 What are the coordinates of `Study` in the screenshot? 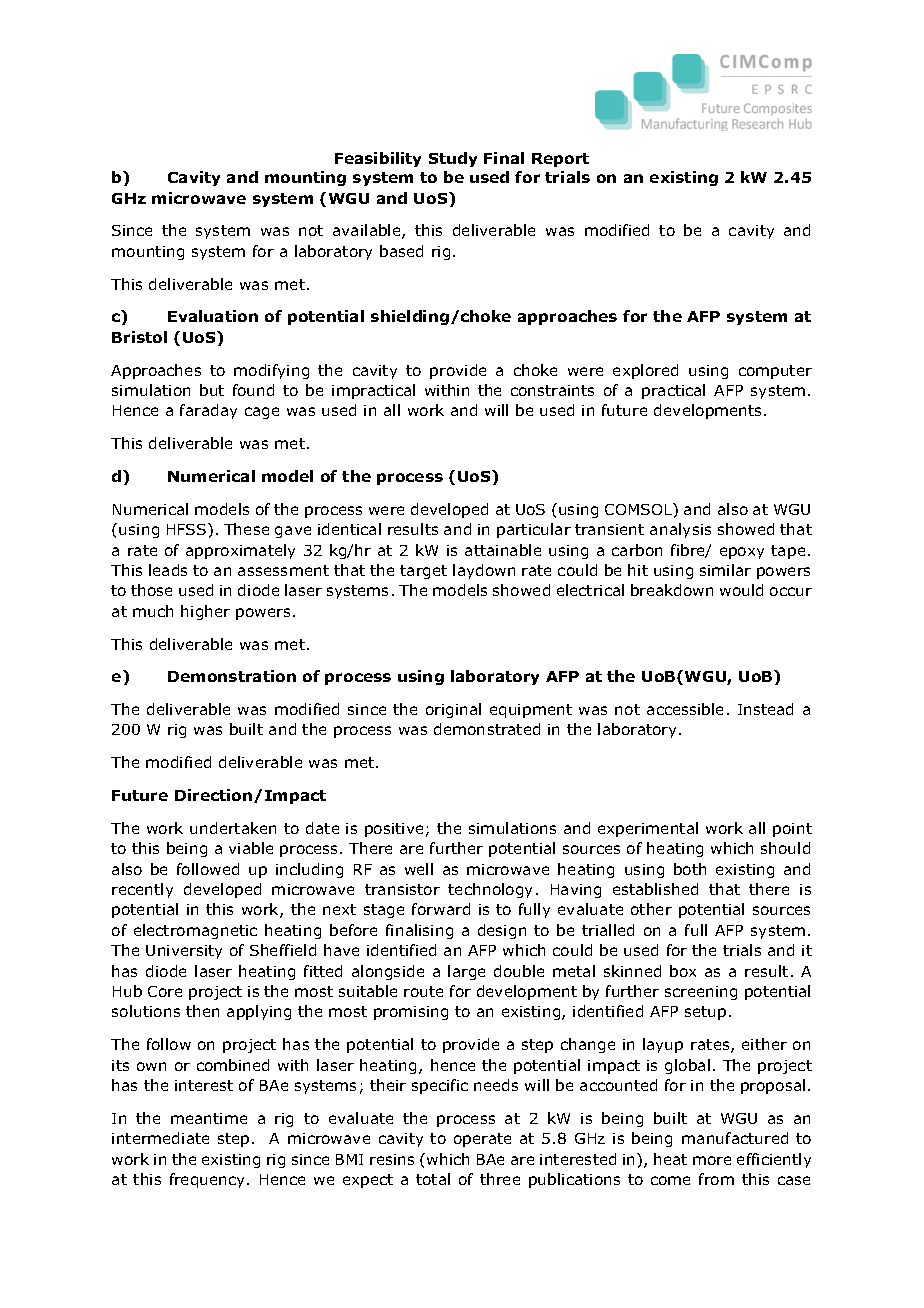 It's located at (453, 159).
